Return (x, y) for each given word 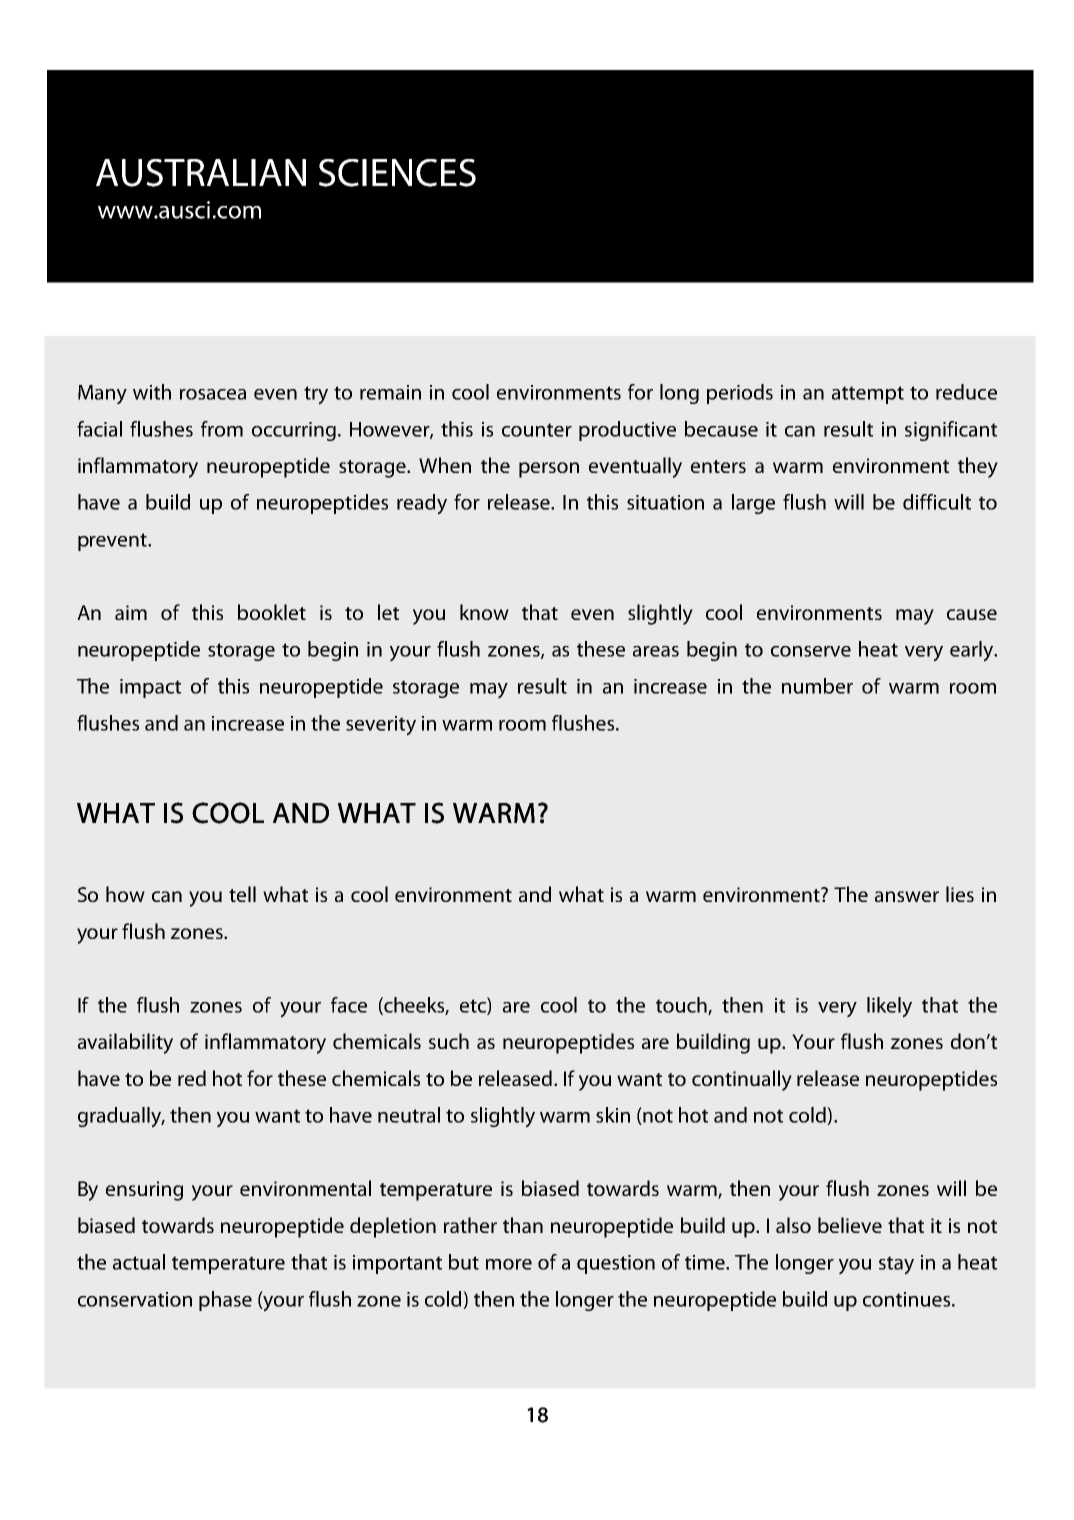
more (509, 1264)
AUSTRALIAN (201, 173)
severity (381, 726)
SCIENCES (397, 173)
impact (150, 688)
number (817, 686)
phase (225, 1301)
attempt (868, 395)
